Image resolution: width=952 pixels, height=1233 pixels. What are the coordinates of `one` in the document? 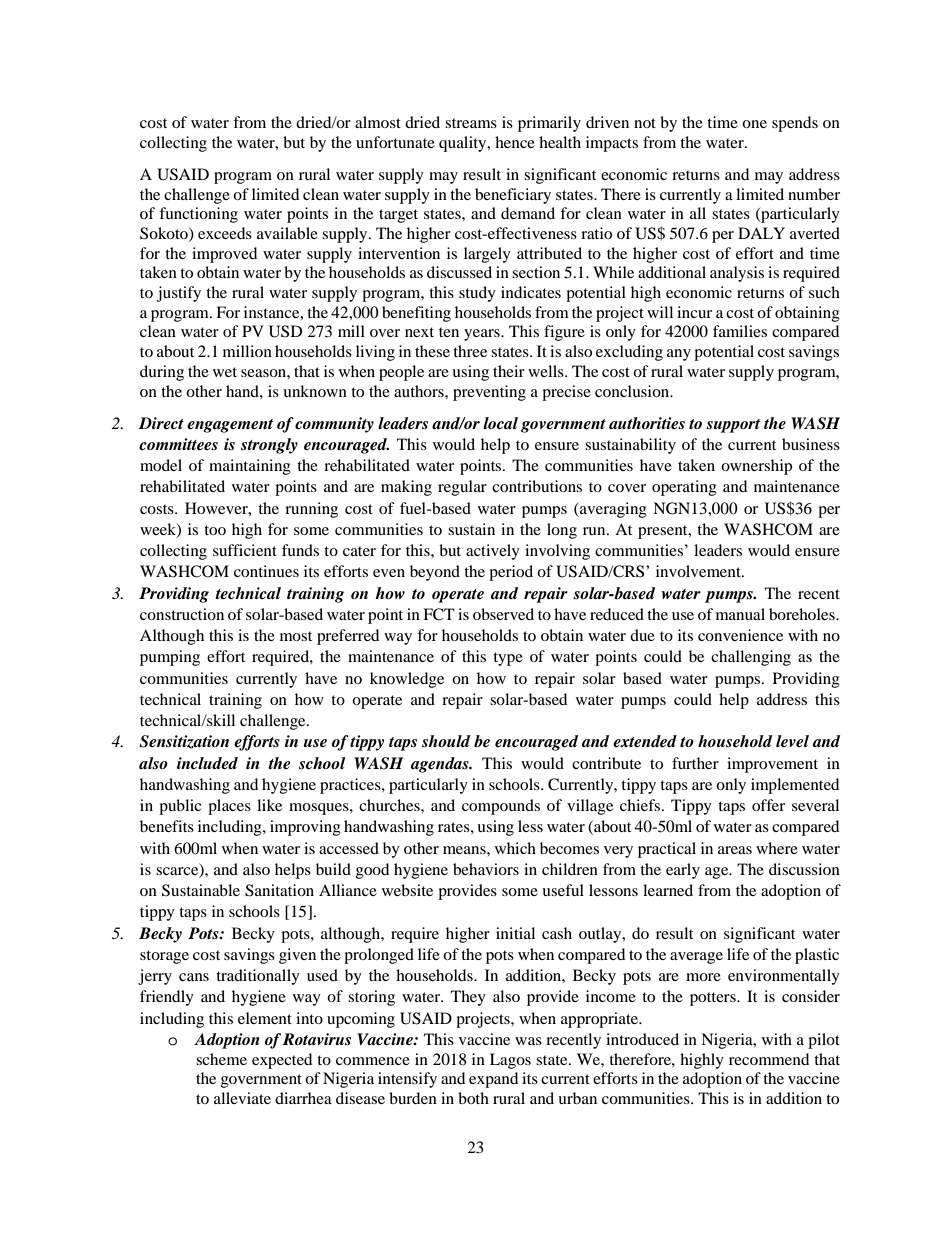 It's located at (754, 124).
